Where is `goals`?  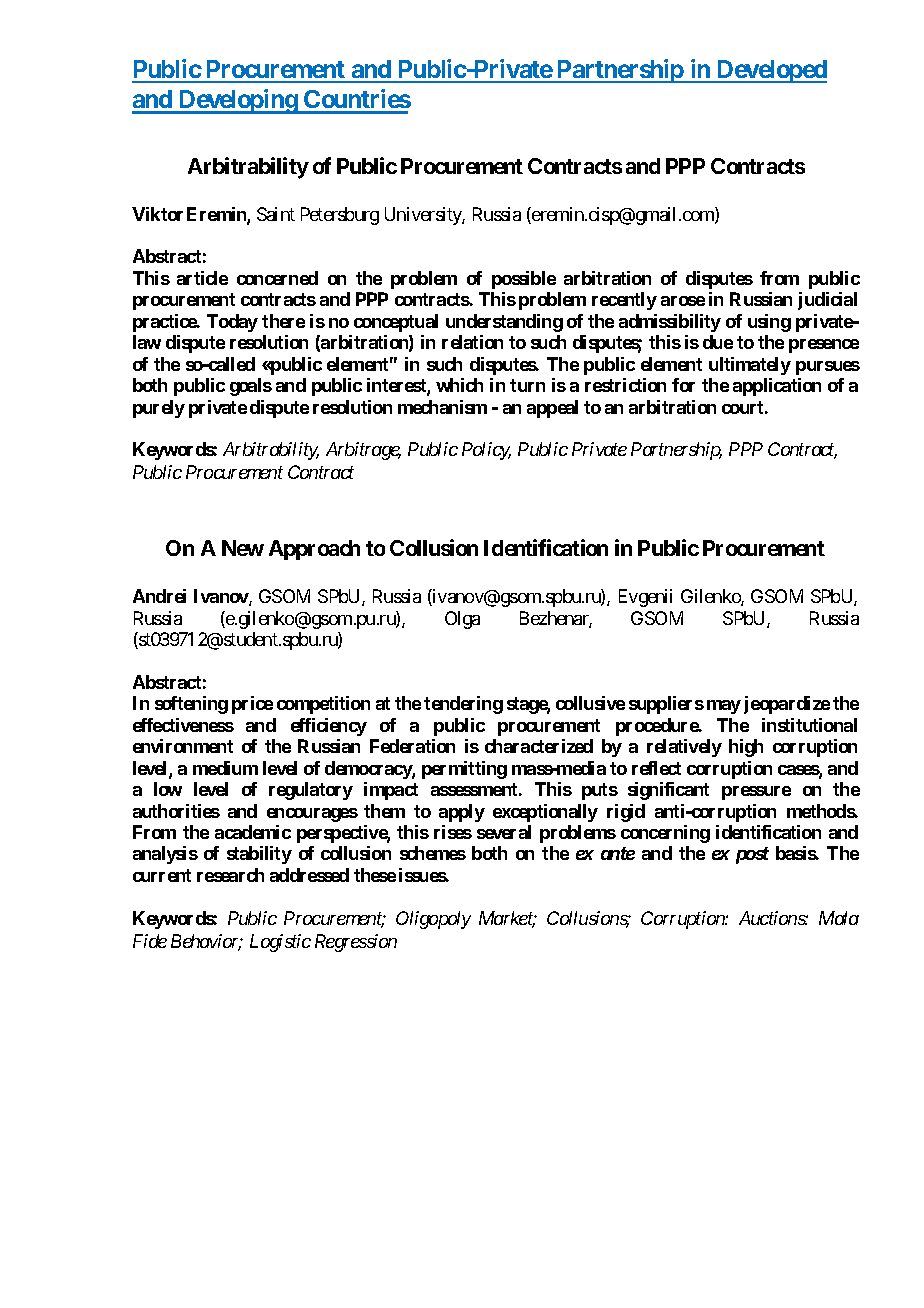
goals is located at coordinates (251, 387).
